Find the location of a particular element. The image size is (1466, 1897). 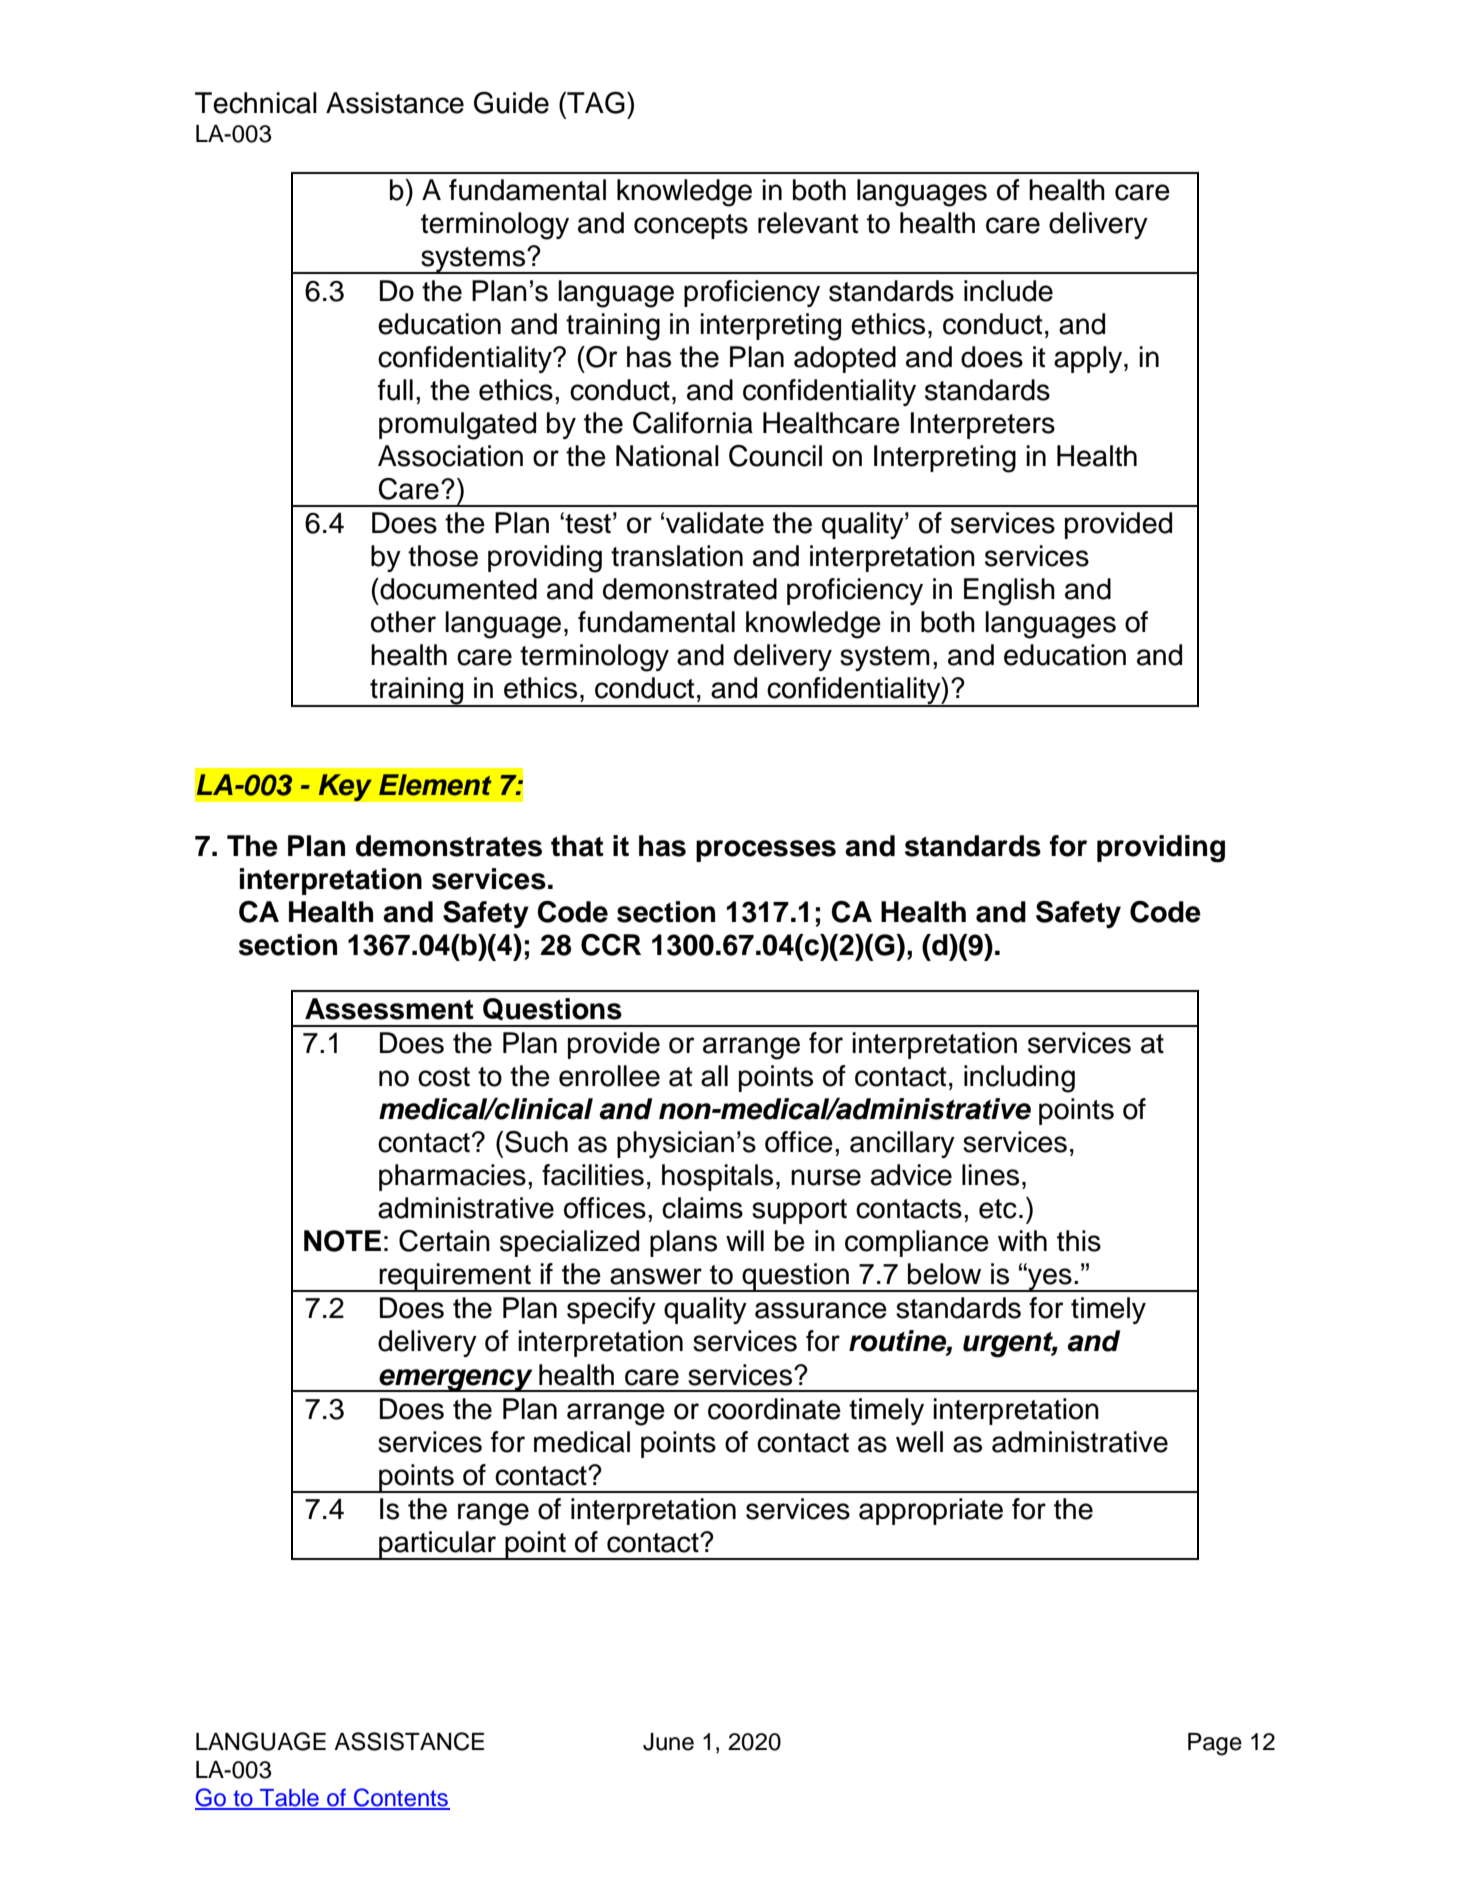

Contents is located at coordinates (401, 1798).
